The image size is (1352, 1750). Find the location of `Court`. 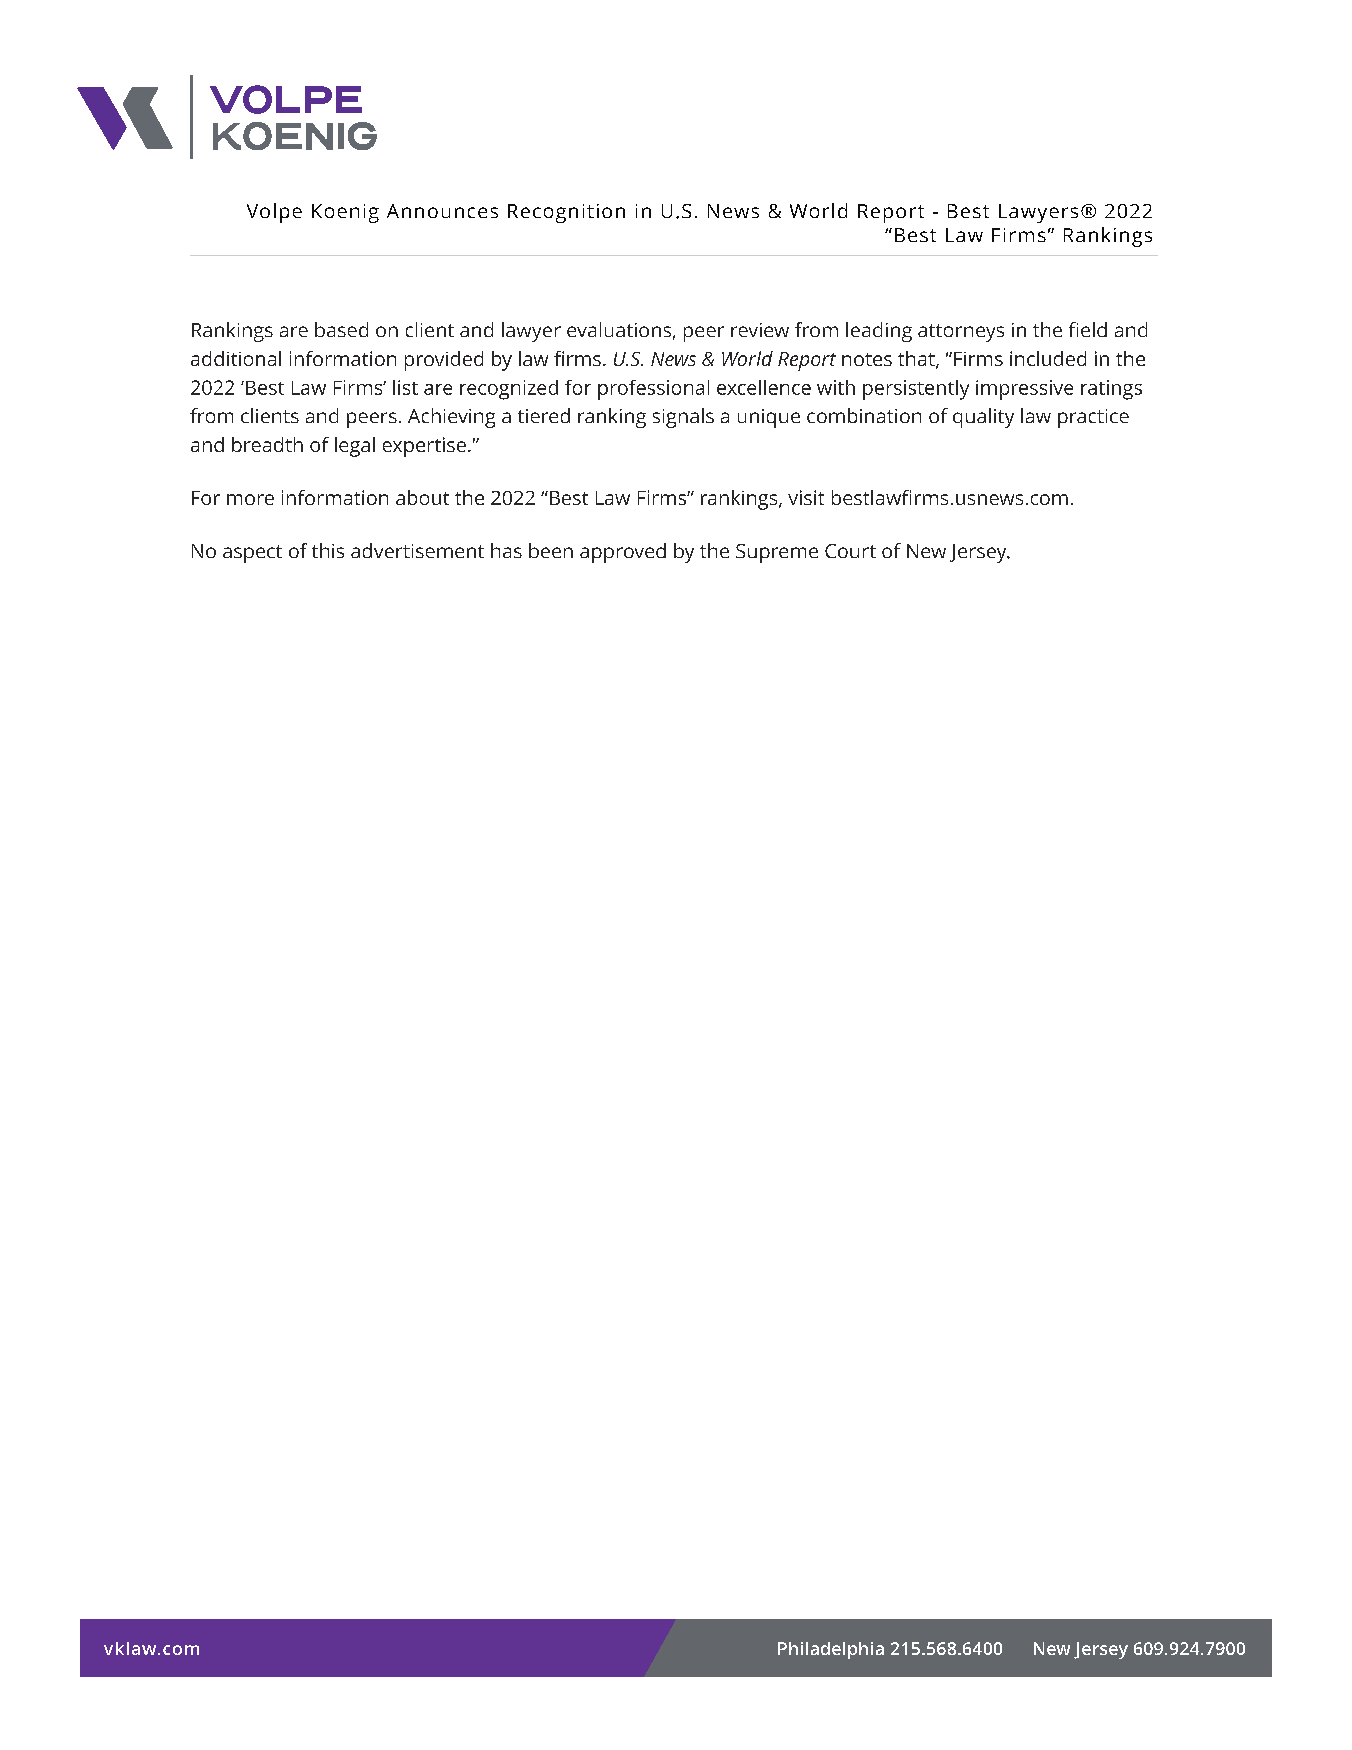

Court is located at coordinates (850, 551).
